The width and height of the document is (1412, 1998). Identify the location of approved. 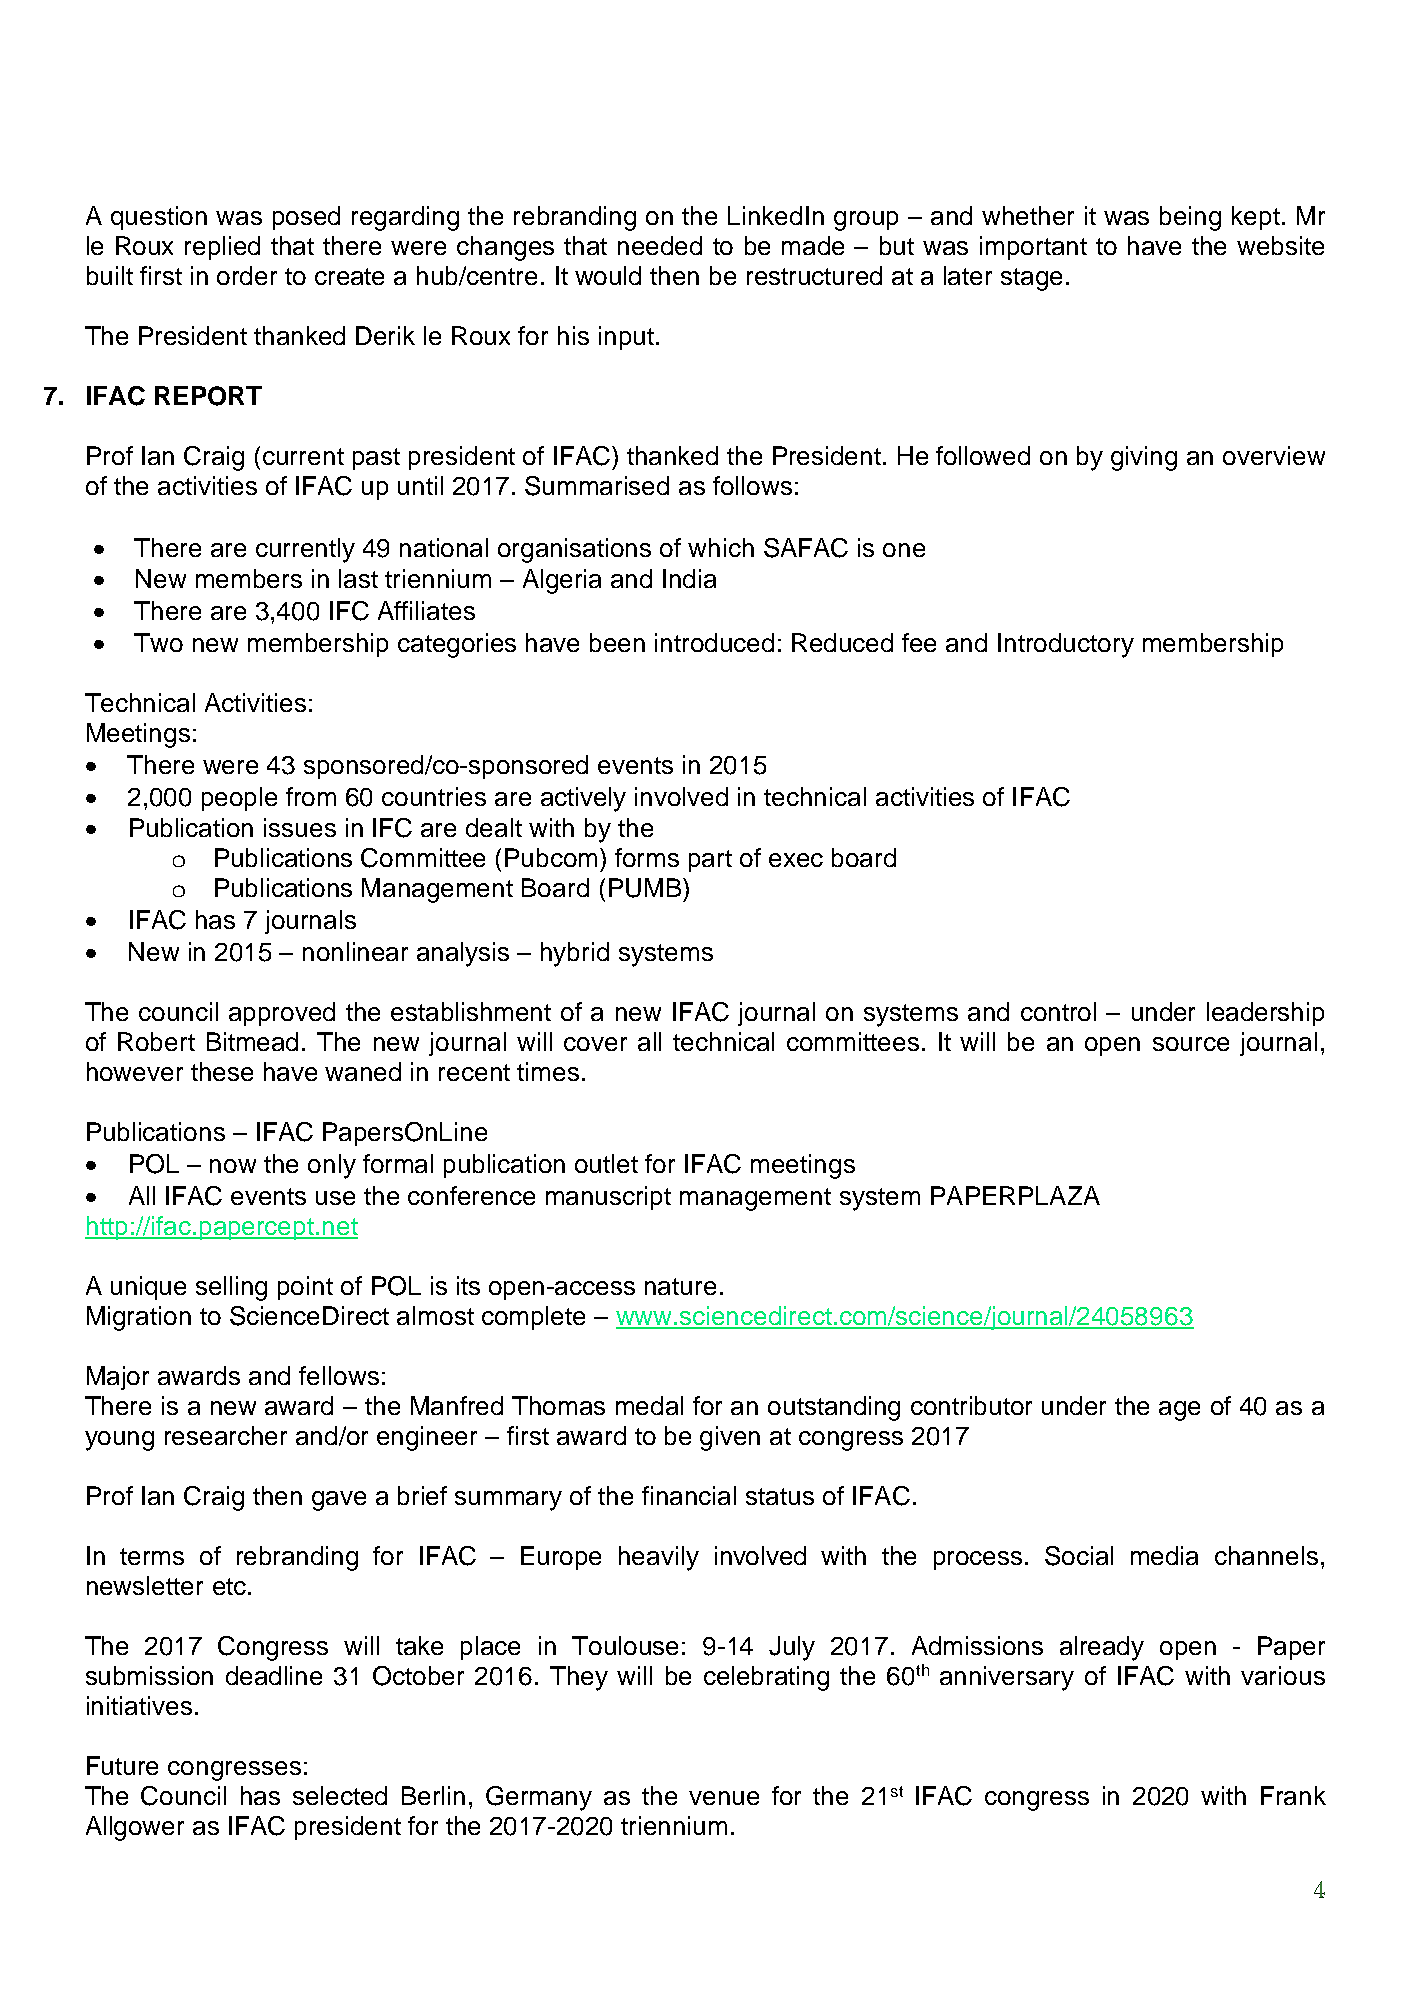
(282, 1014).
